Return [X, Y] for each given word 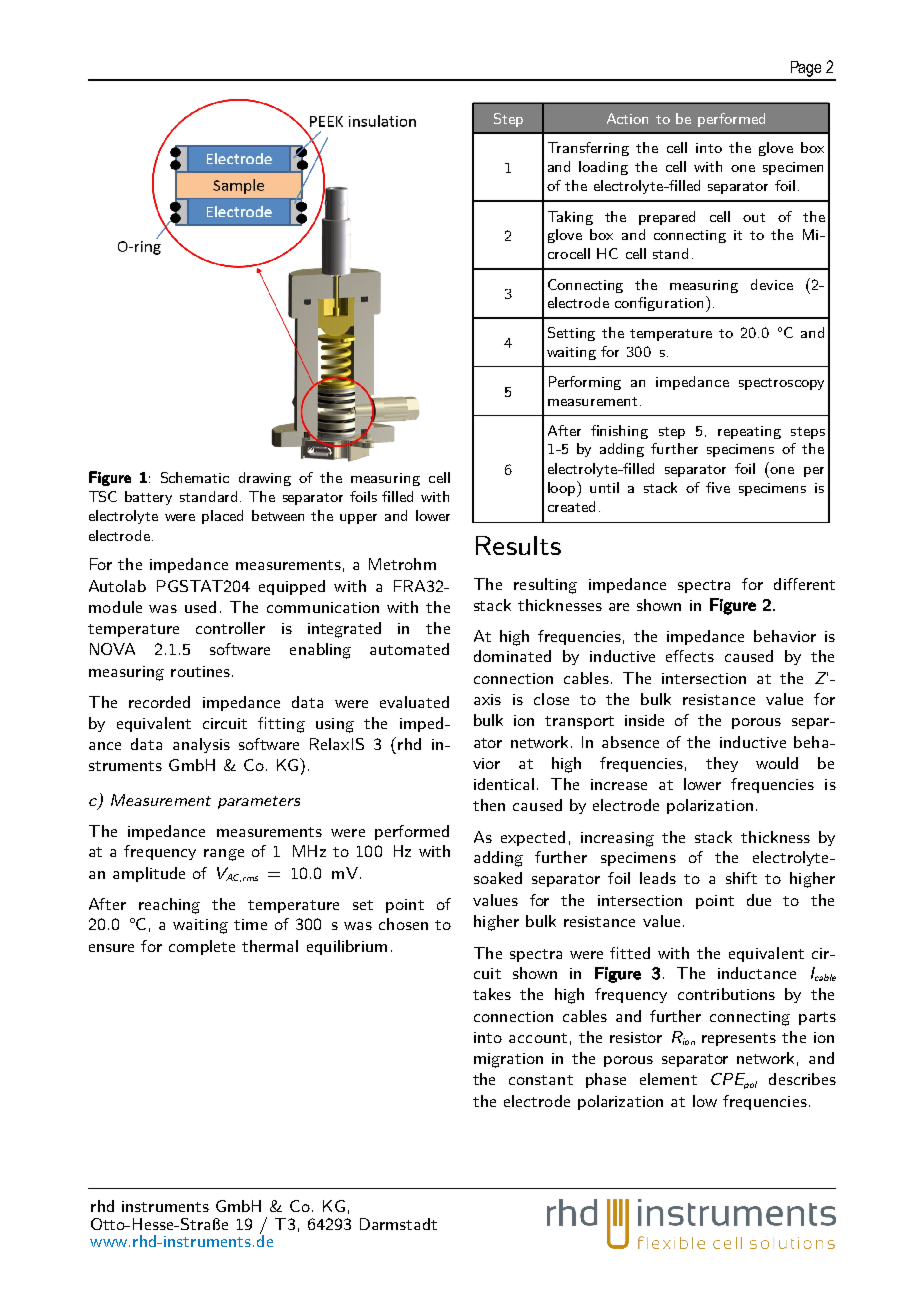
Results [518, 545]
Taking [570, 218]
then [489, 805]
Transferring [588, 149]
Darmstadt [398, 1224]
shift [741, 878]
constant [541, 1080]
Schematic [195, 477]
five [718, 487]
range [224, 855]
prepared [667, 218]
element [668, 1079]
